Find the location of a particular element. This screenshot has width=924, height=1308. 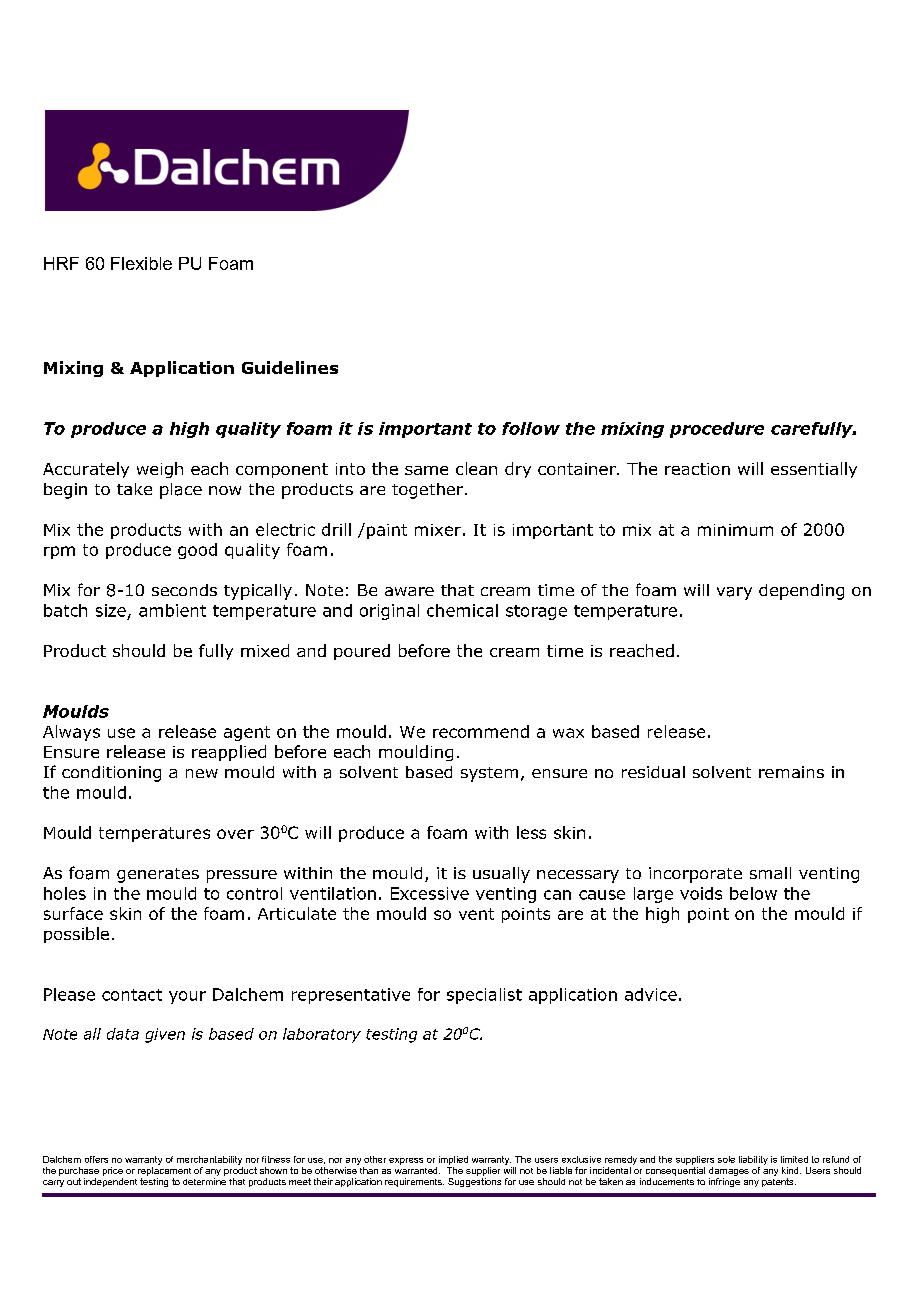

aware is located at coordinates (409, 591).
